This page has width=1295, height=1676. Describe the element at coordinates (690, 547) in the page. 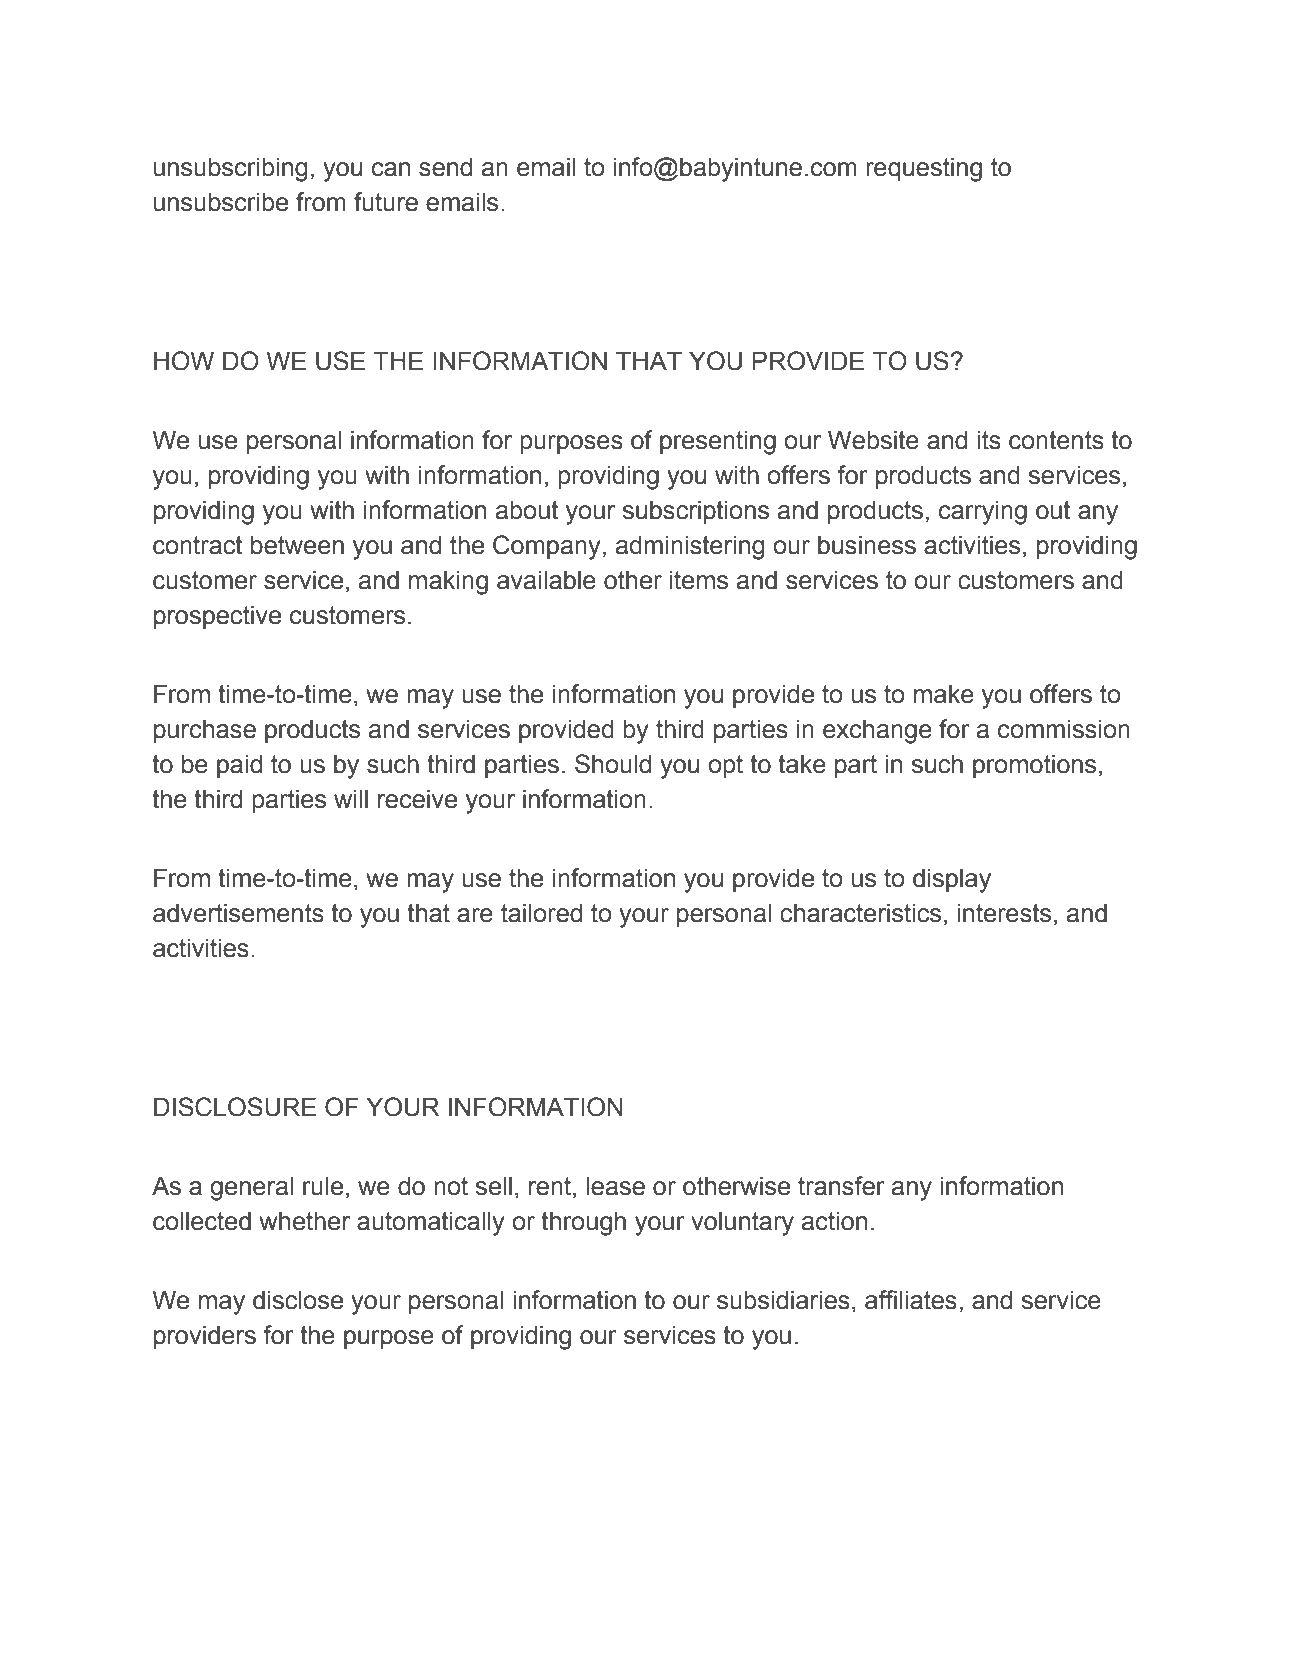

I see `administering` at that location.
